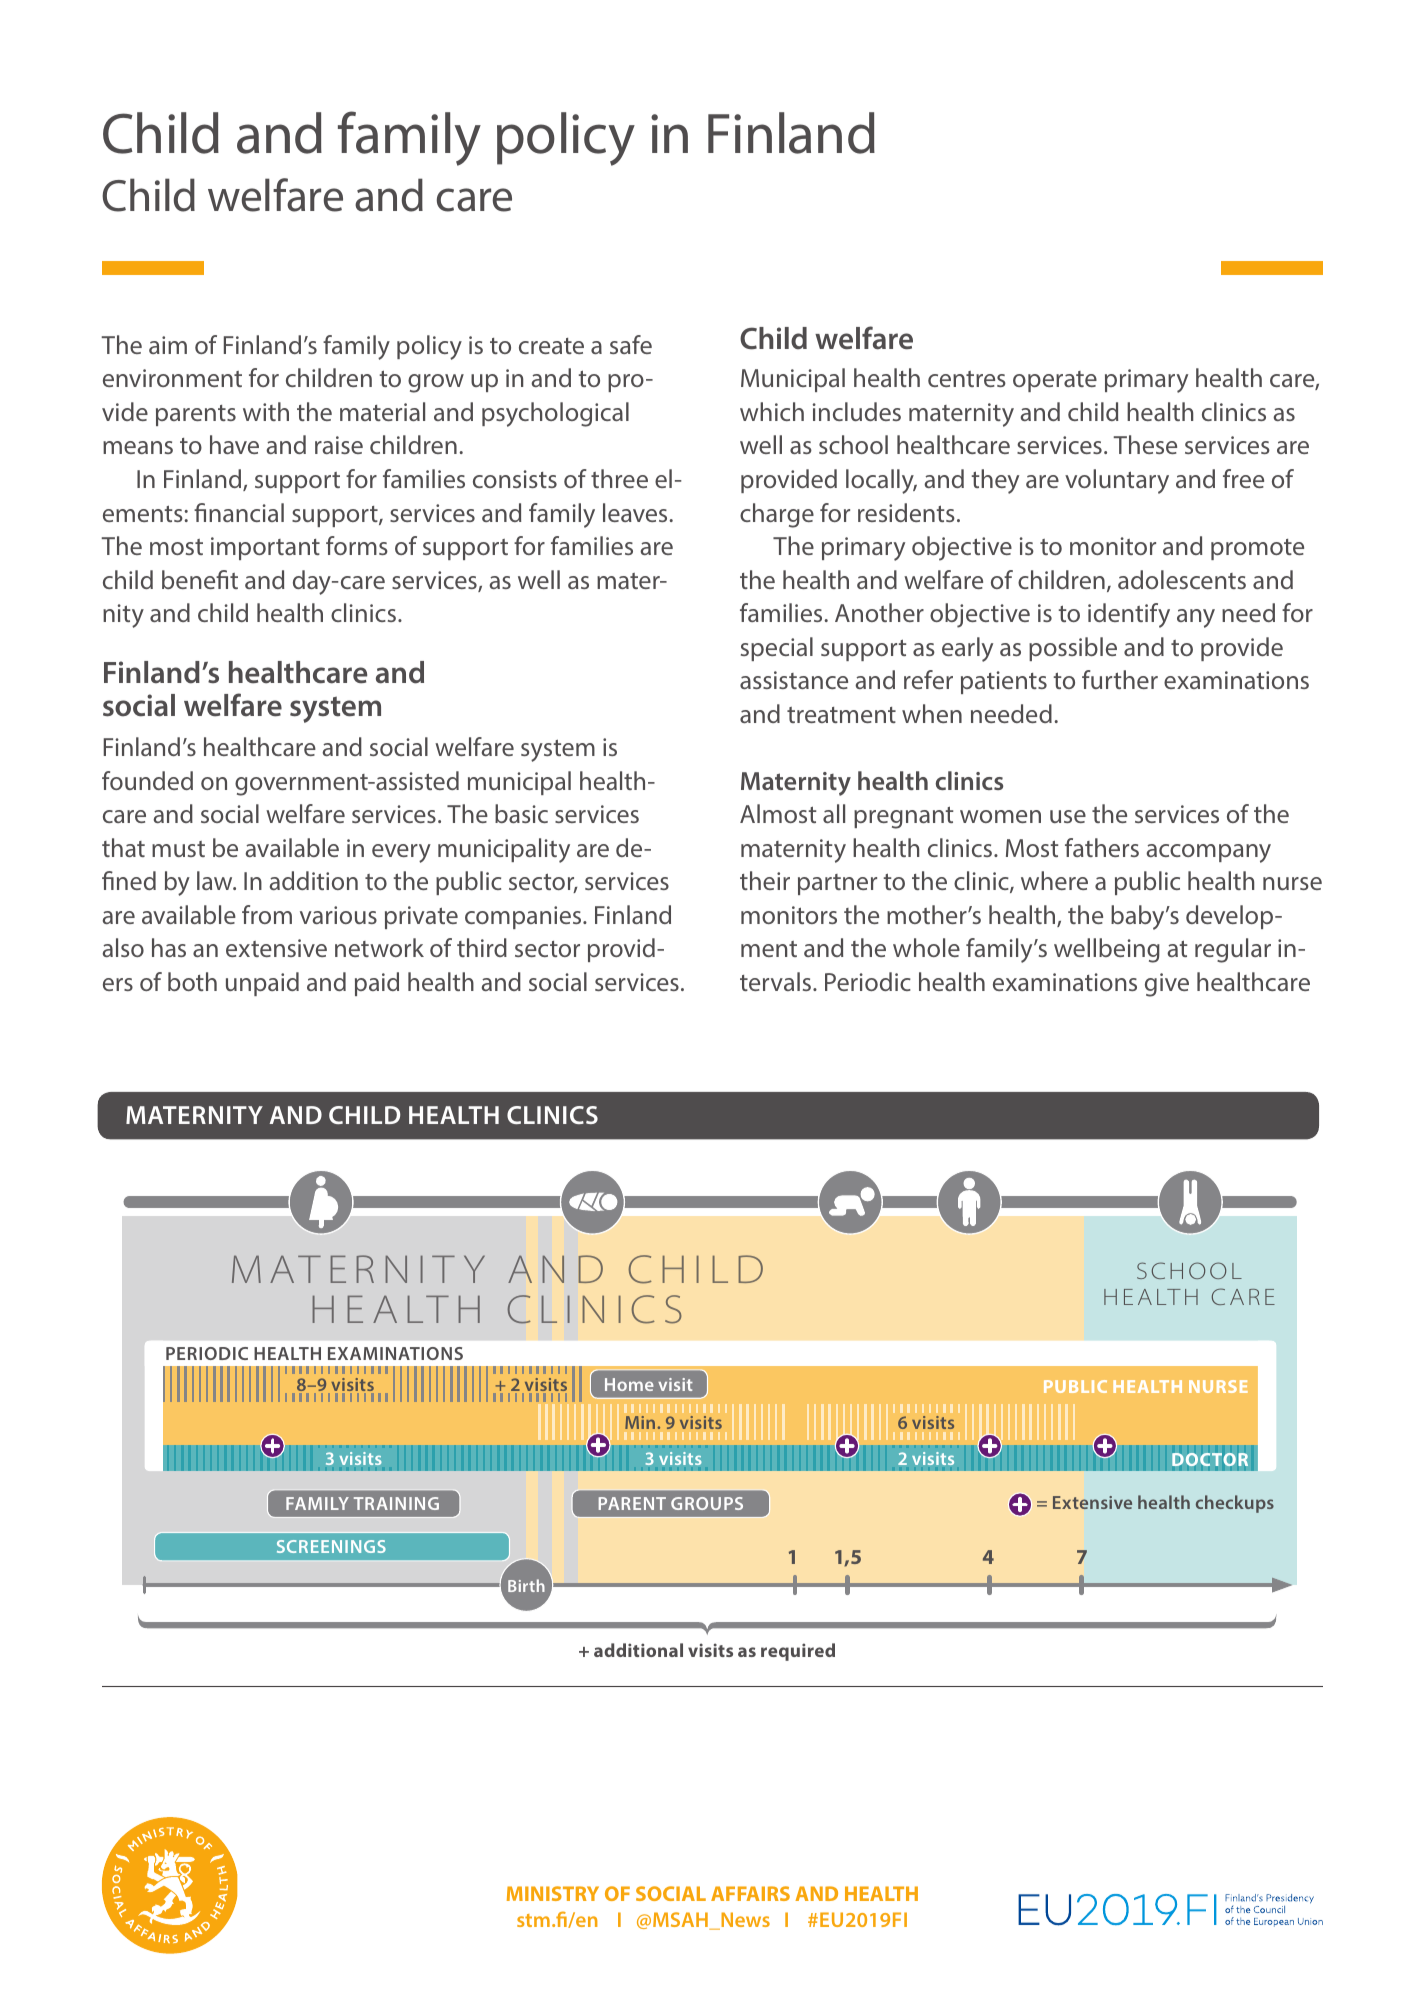 The image size is (1425, 2016). Describe the element at coordinates (798, 1652) in the page. I see `required` at that location.
